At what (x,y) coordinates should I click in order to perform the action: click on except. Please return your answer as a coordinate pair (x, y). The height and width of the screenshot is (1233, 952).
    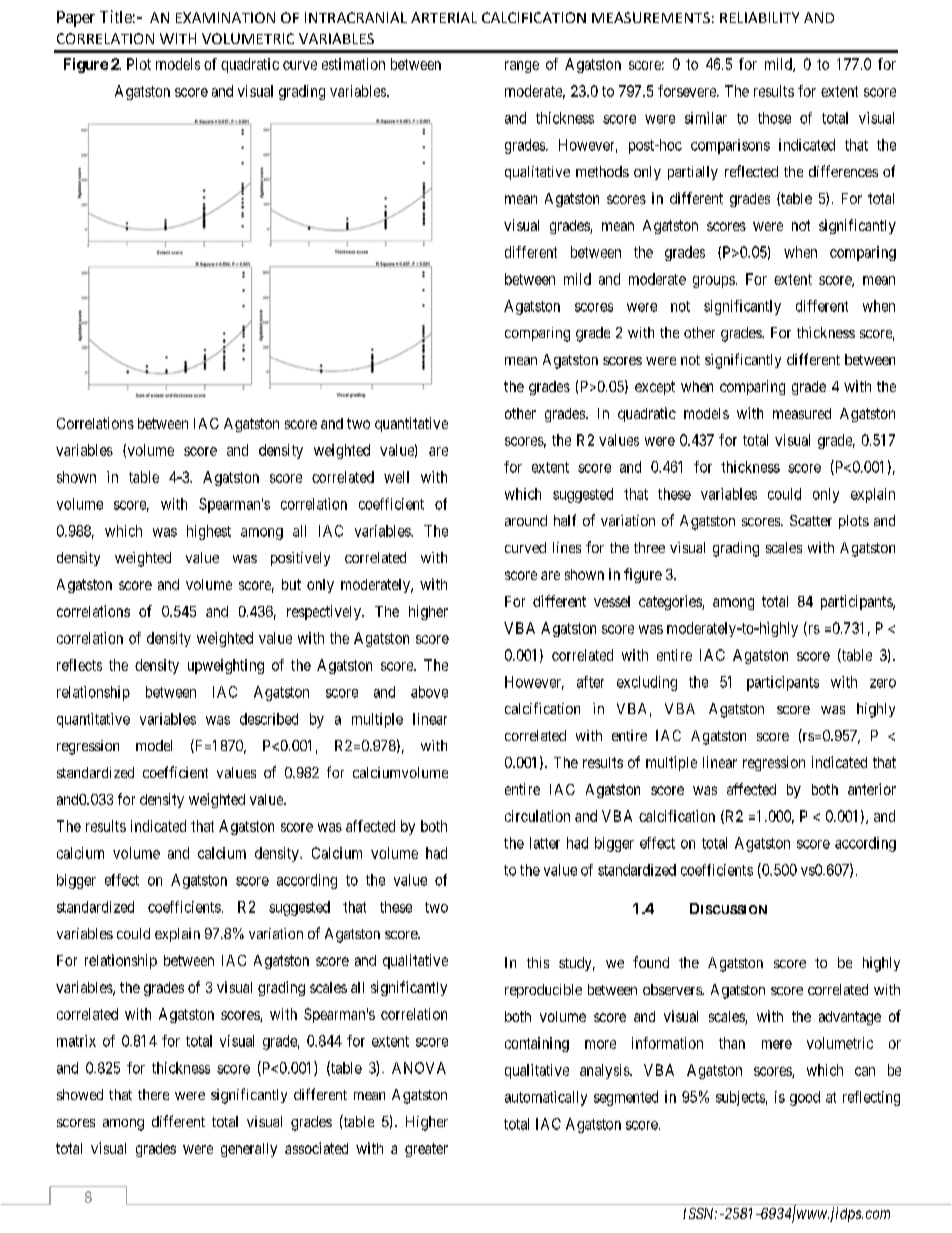
    Looking at the image, I should click on (655, 388).
